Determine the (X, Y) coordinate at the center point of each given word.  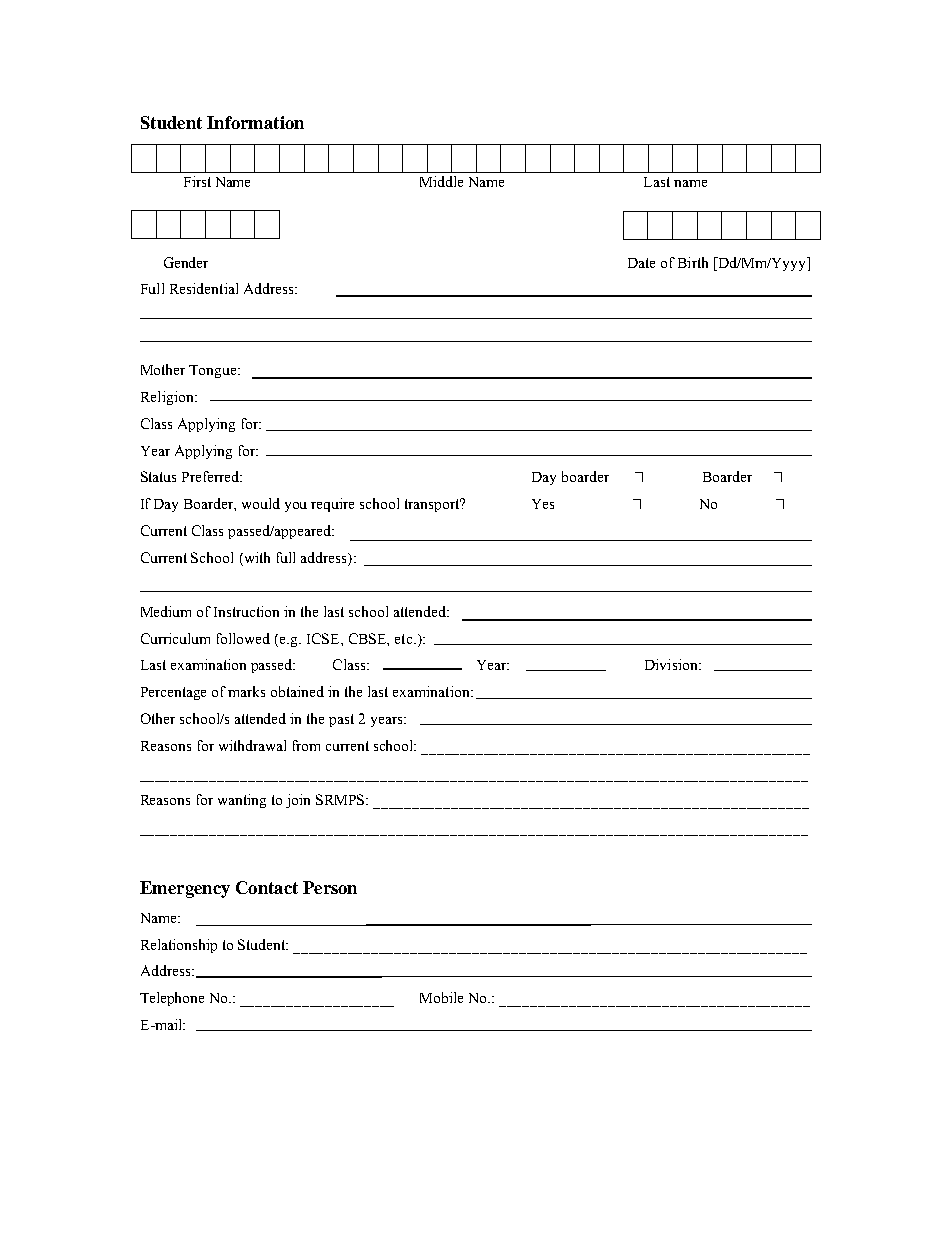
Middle (441, 181)
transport (433, 505)
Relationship (179, 946)
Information (255, 122)
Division (672, 664)
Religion (168, 398)
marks (246, 691)
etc (405, 639)
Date (641, 263)
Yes (543, 504)
